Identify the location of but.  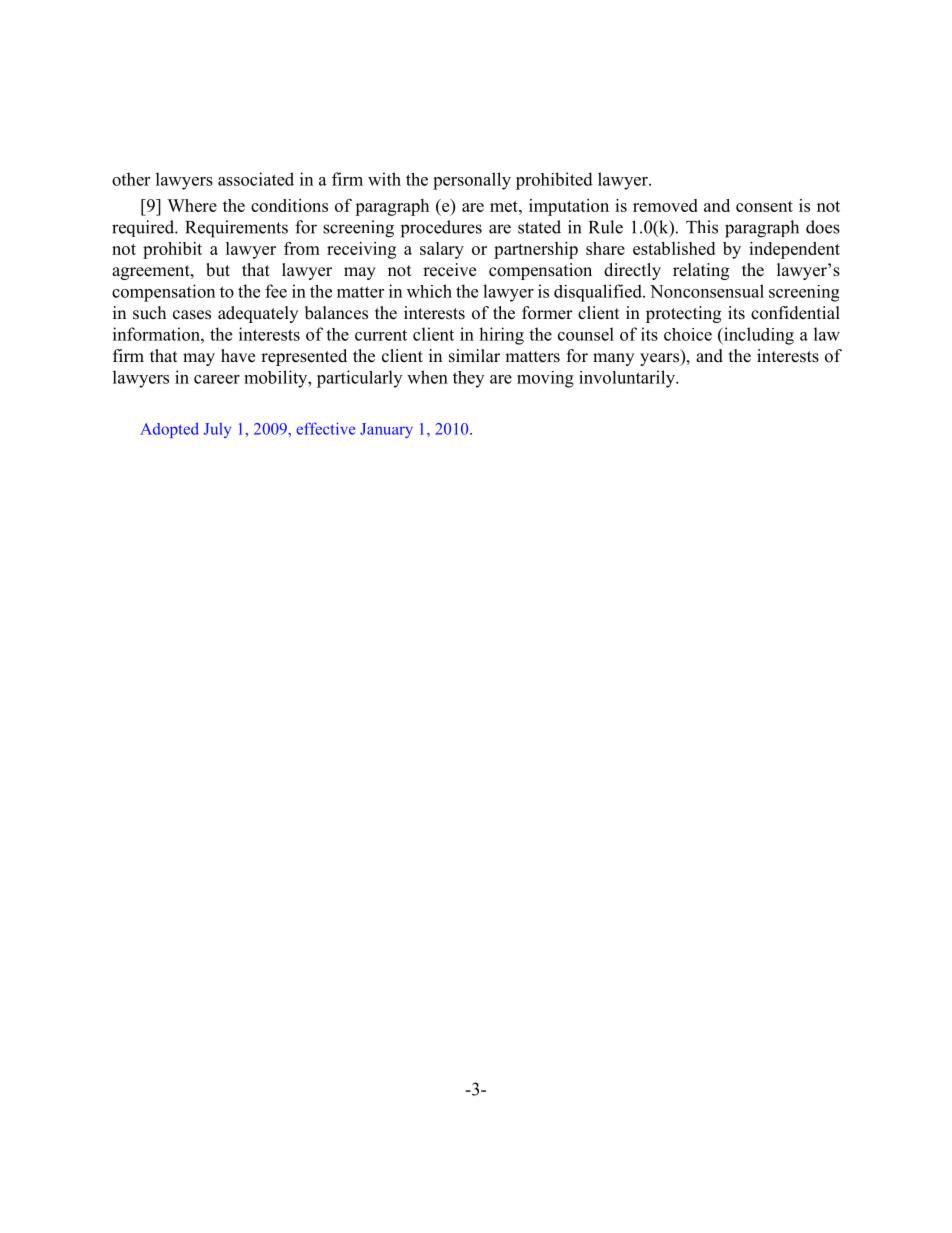
(218, 270).
